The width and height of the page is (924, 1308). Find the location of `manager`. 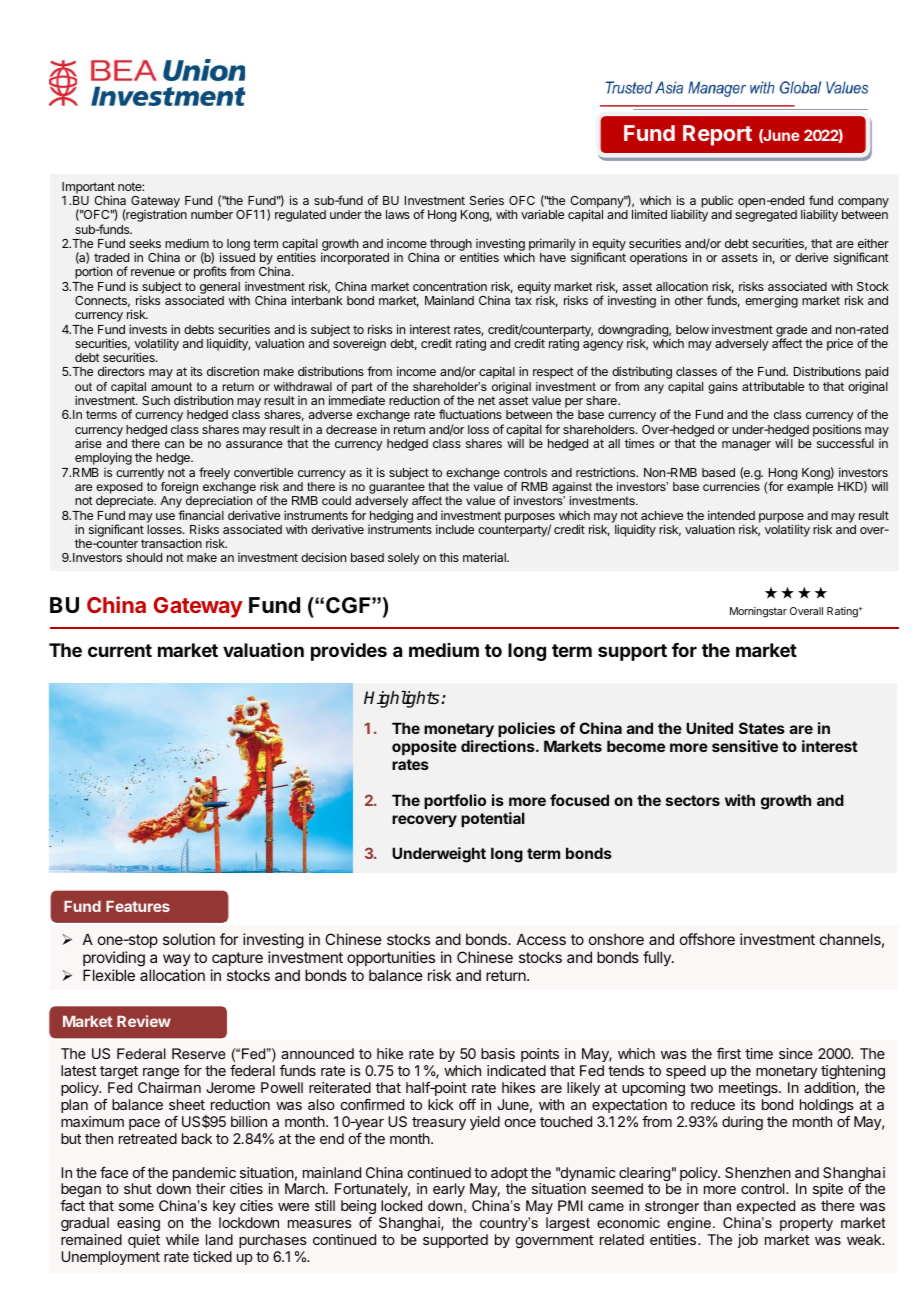

manager is located at coordinates (746, 446).
